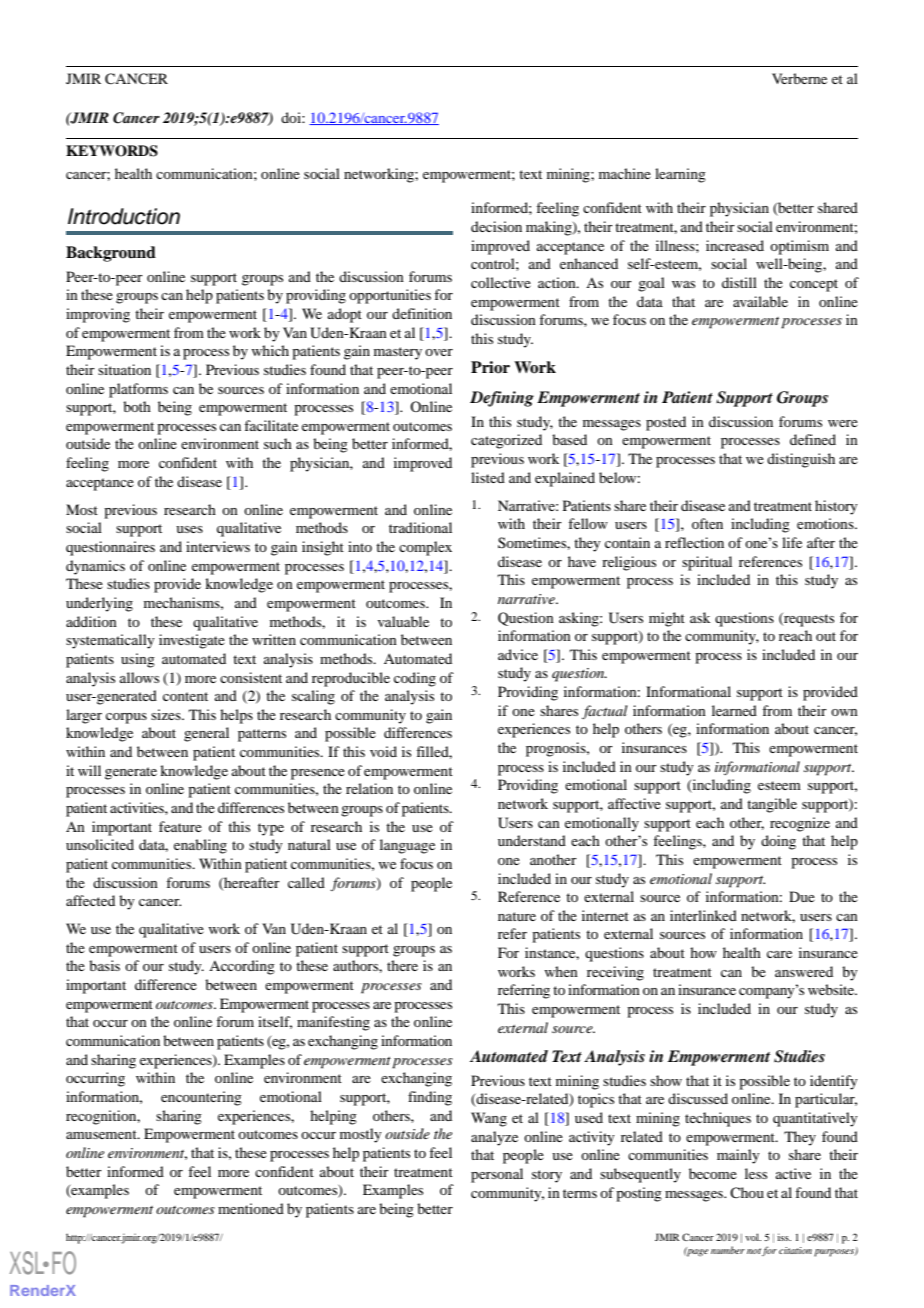  What do you see at coordinates (778, 842) in the screenshot?
I see `doing` at bounding box center [778, 842].
